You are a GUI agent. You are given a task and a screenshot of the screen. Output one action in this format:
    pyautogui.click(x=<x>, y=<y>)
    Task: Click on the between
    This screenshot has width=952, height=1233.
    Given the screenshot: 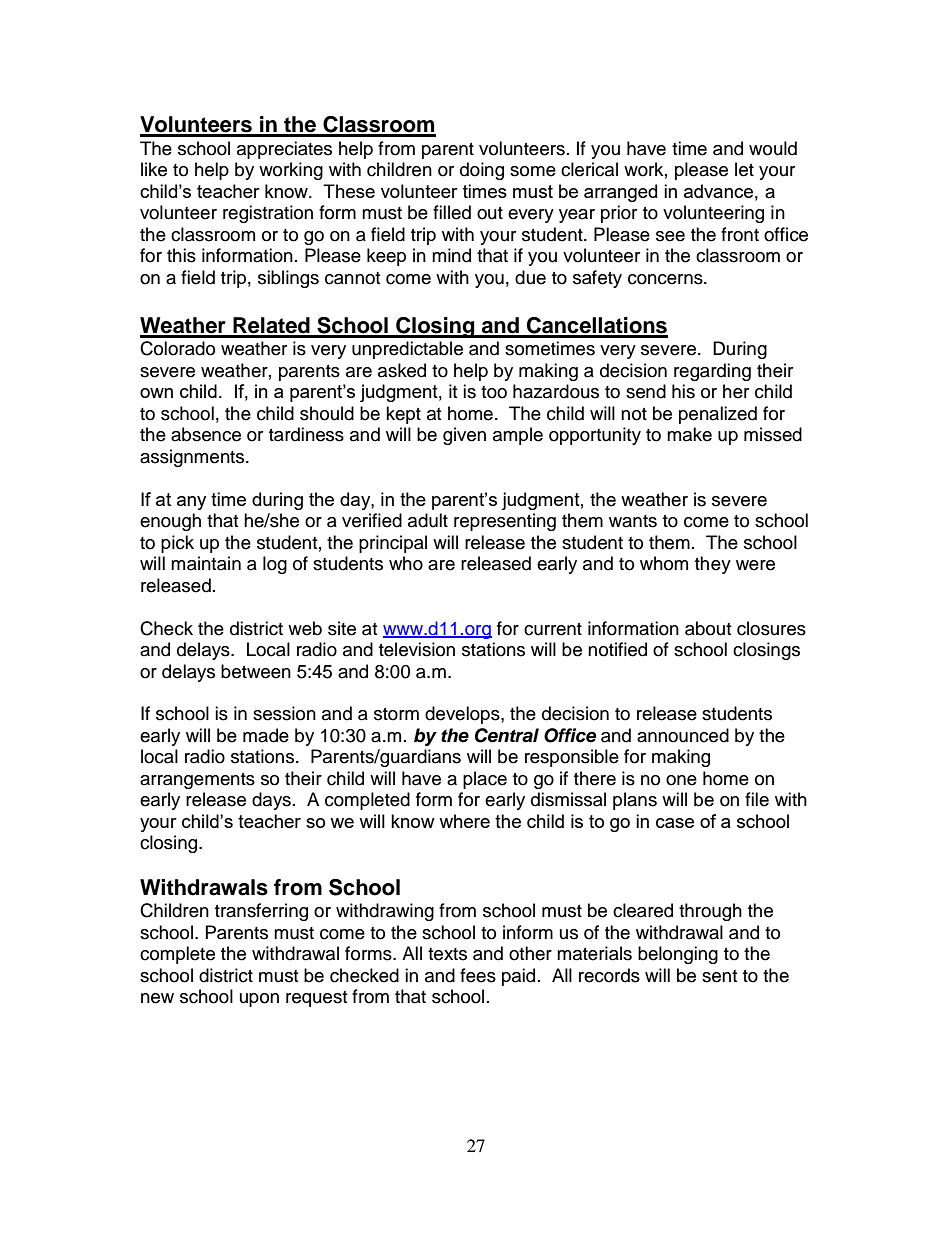 What is the action you would take?
    pyautogui.click(x=256, y=671)
